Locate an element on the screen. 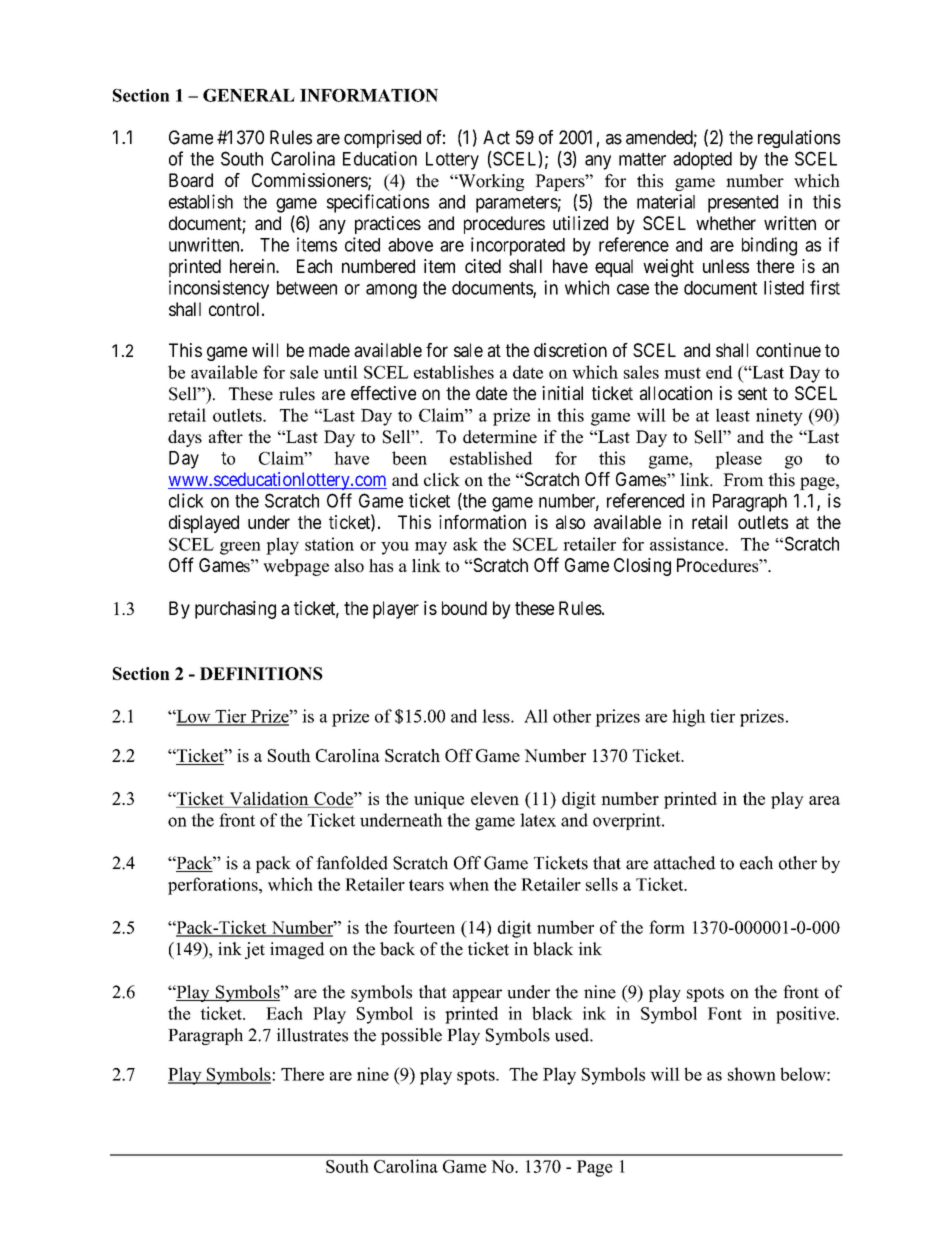 The width and height of the screenshot is (952, 1233). bound is located at coordinates (464, 608).
